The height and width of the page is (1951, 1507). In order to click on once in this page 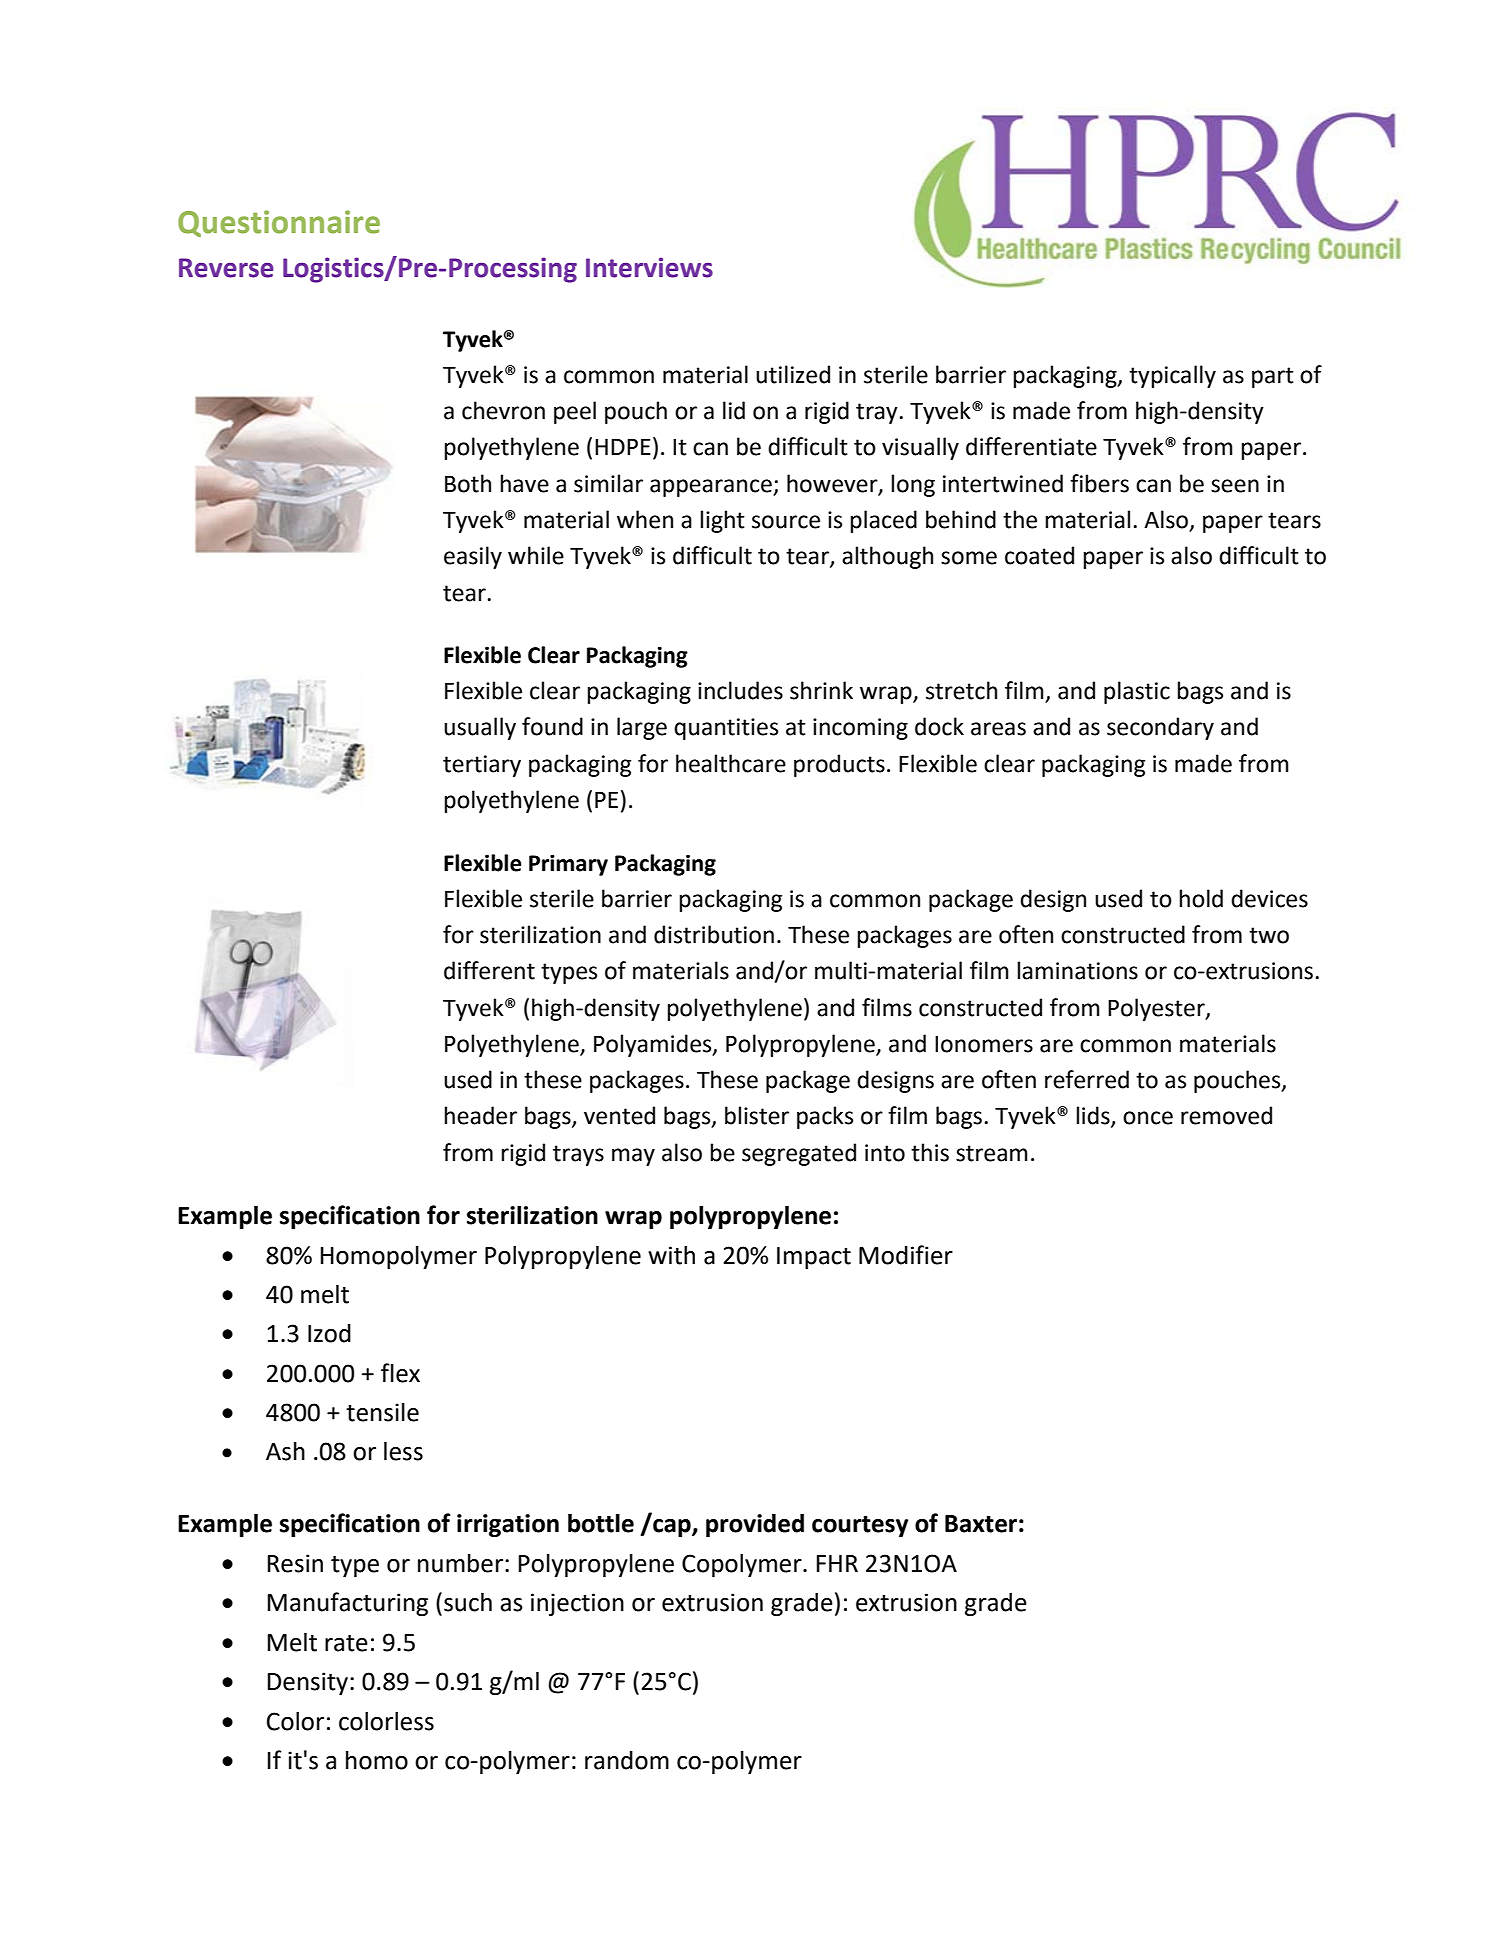, I will do `click(1148, 1118)`.
